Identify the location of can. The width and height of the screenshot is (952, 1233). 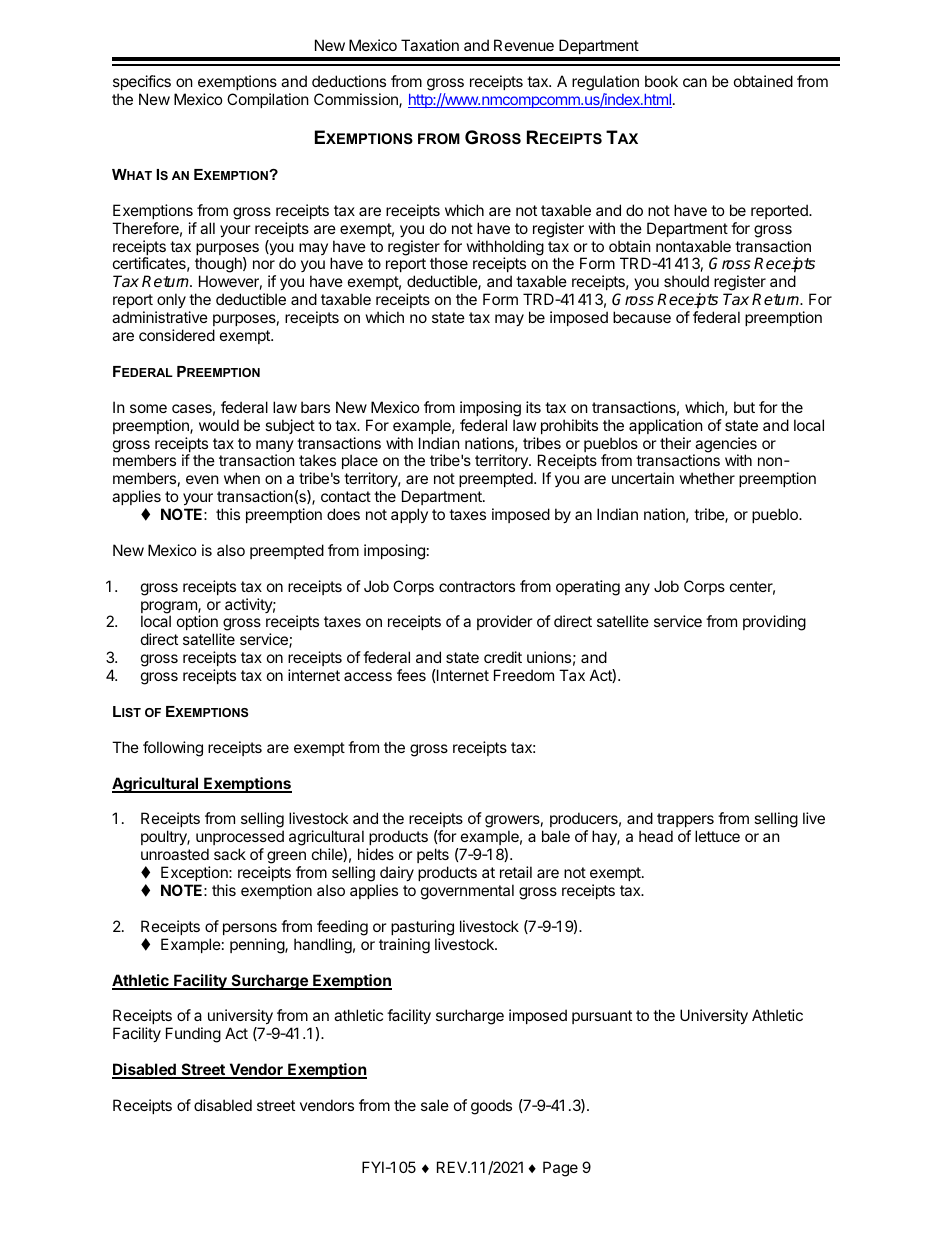
(695, 82).
